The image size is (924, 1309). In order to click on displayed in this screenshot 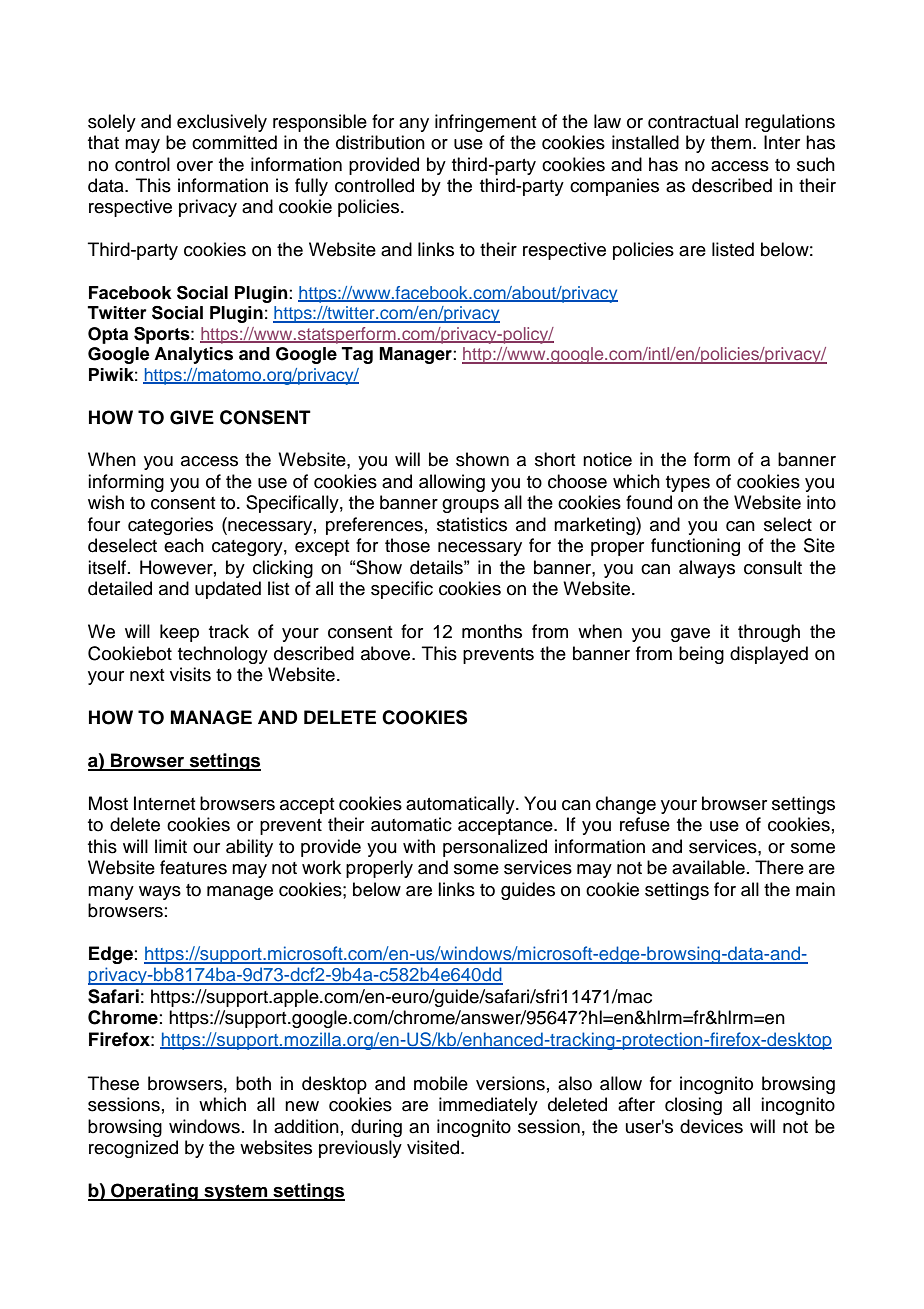, I will do `click(769, 655)`.
